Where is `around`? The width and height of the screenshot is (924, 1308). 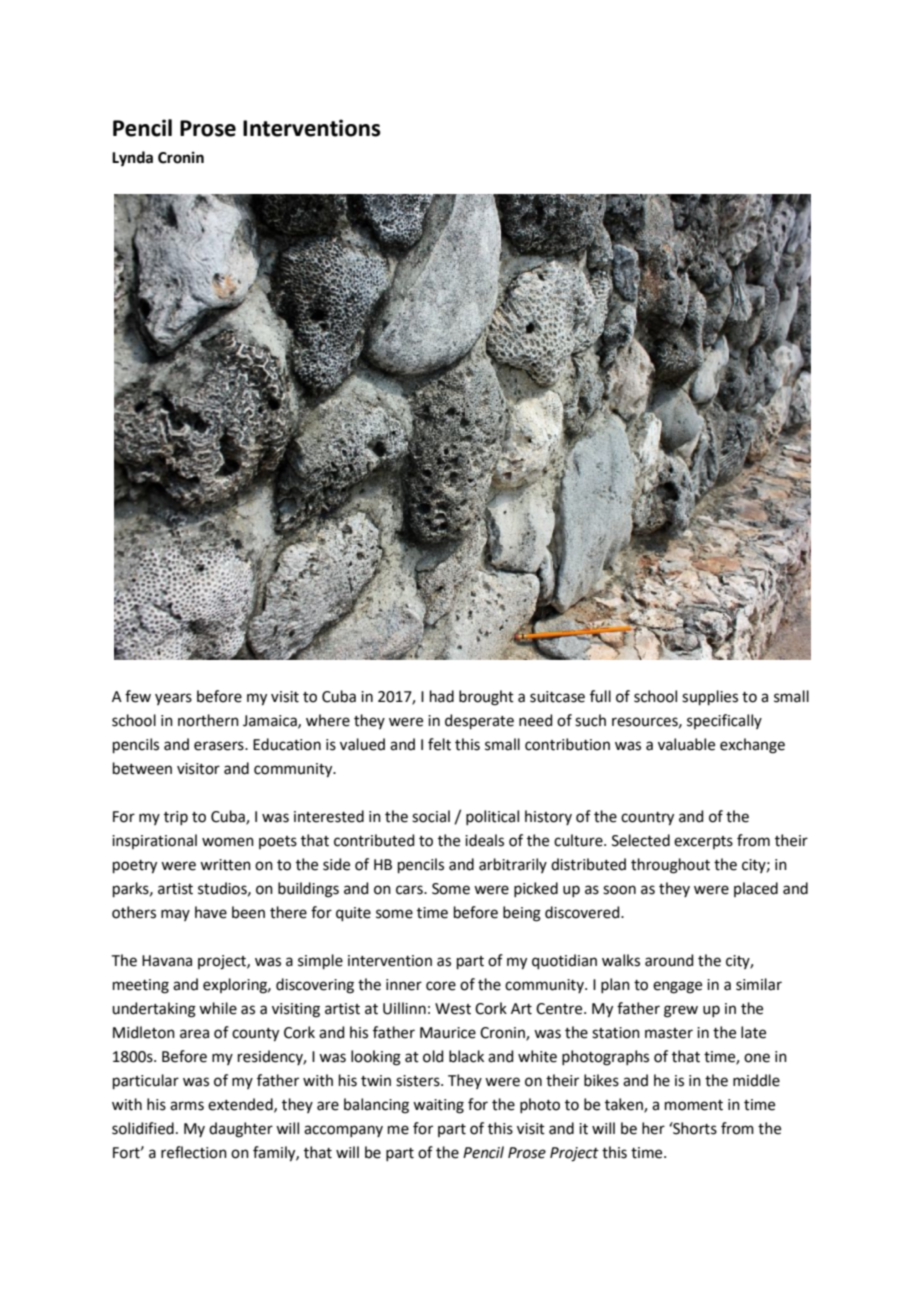 around is located at coordinates (669, 960).
